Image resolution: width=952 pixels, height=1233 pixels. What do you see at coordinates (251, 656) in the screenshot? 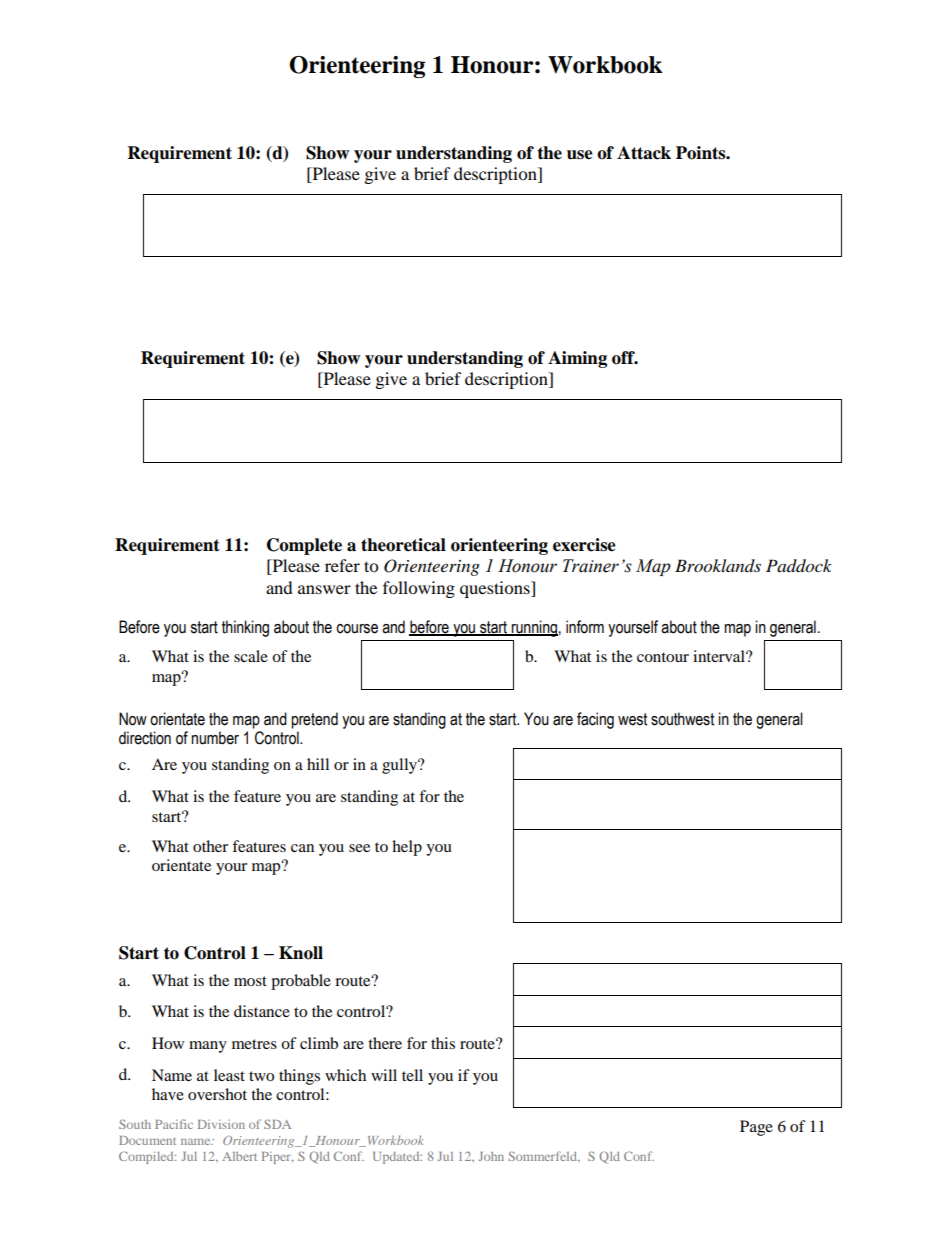
I see `scale` at bounding box center [251, 656].
